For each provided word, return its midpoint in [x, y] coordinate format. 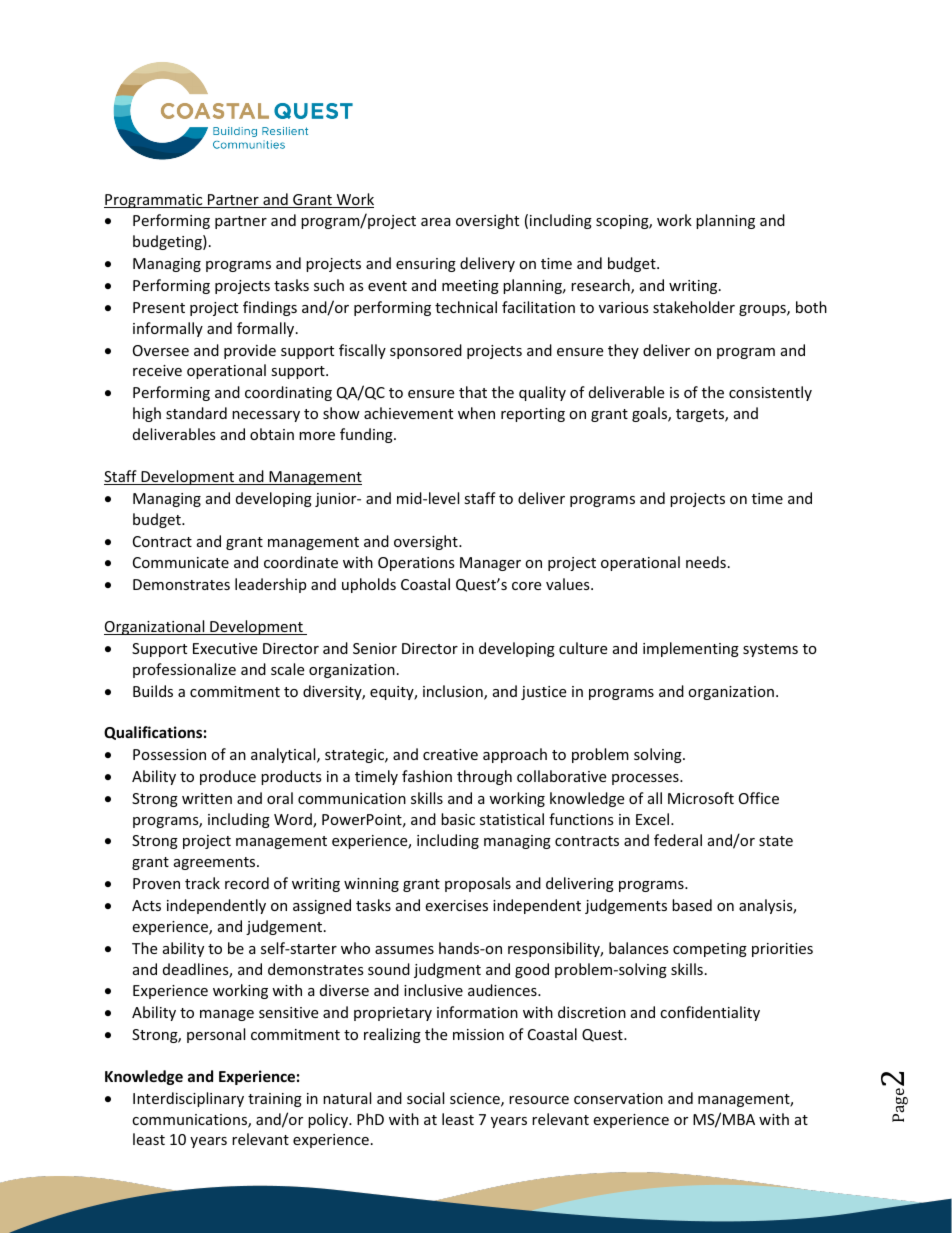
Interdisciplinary [188, 1099]
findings [270, 308]
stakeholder [694, 307]
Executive [225, 648]
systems [770, 650]
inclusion [454, 692]
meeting [470, 287]
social [425, 1098]
